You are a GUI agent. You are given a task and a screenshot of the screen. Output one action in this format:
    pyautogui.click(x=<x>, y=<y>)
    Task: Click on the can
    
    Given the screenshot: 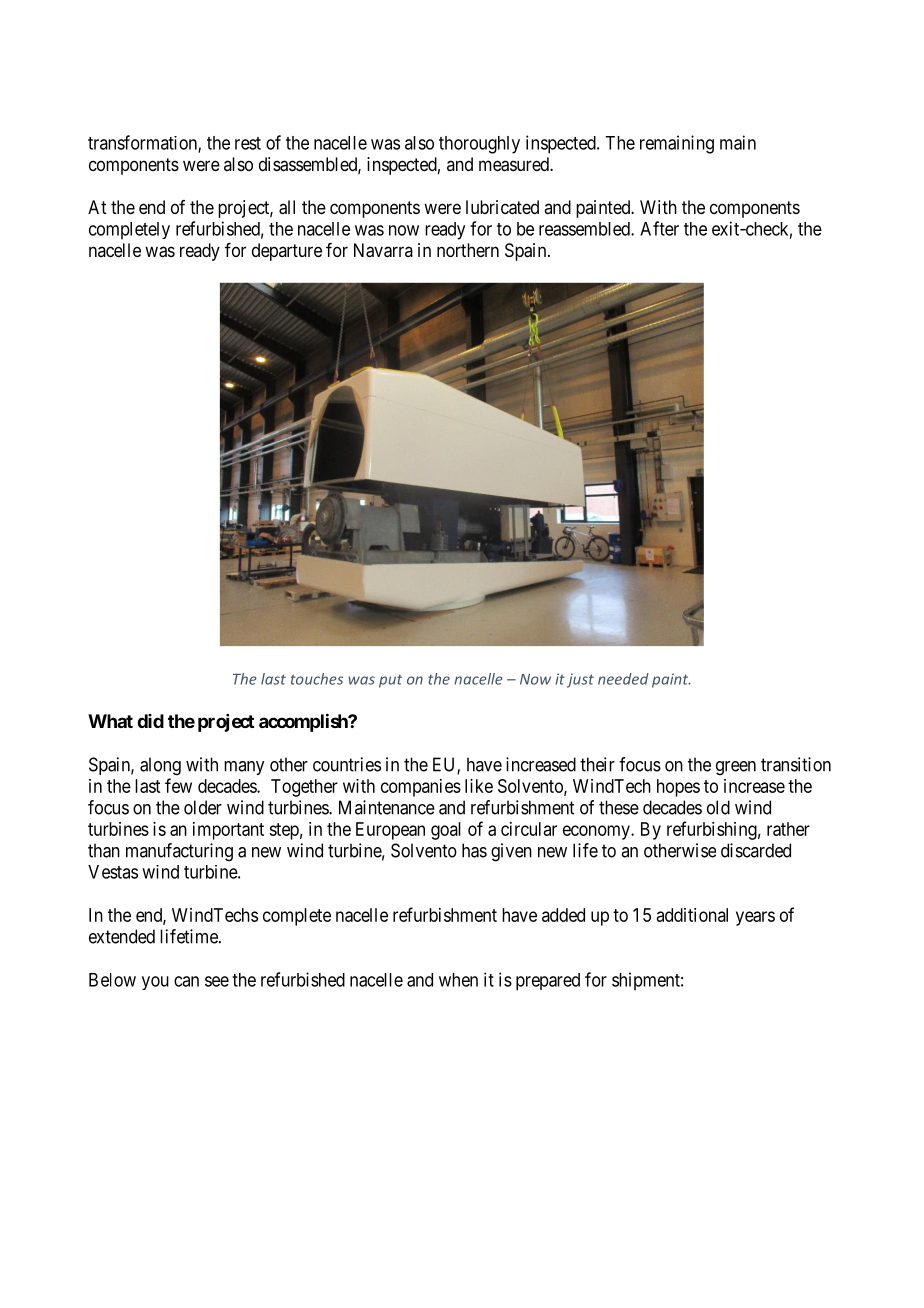 What is the action you would take?
    pyautogui.click(x=186, y=981)
